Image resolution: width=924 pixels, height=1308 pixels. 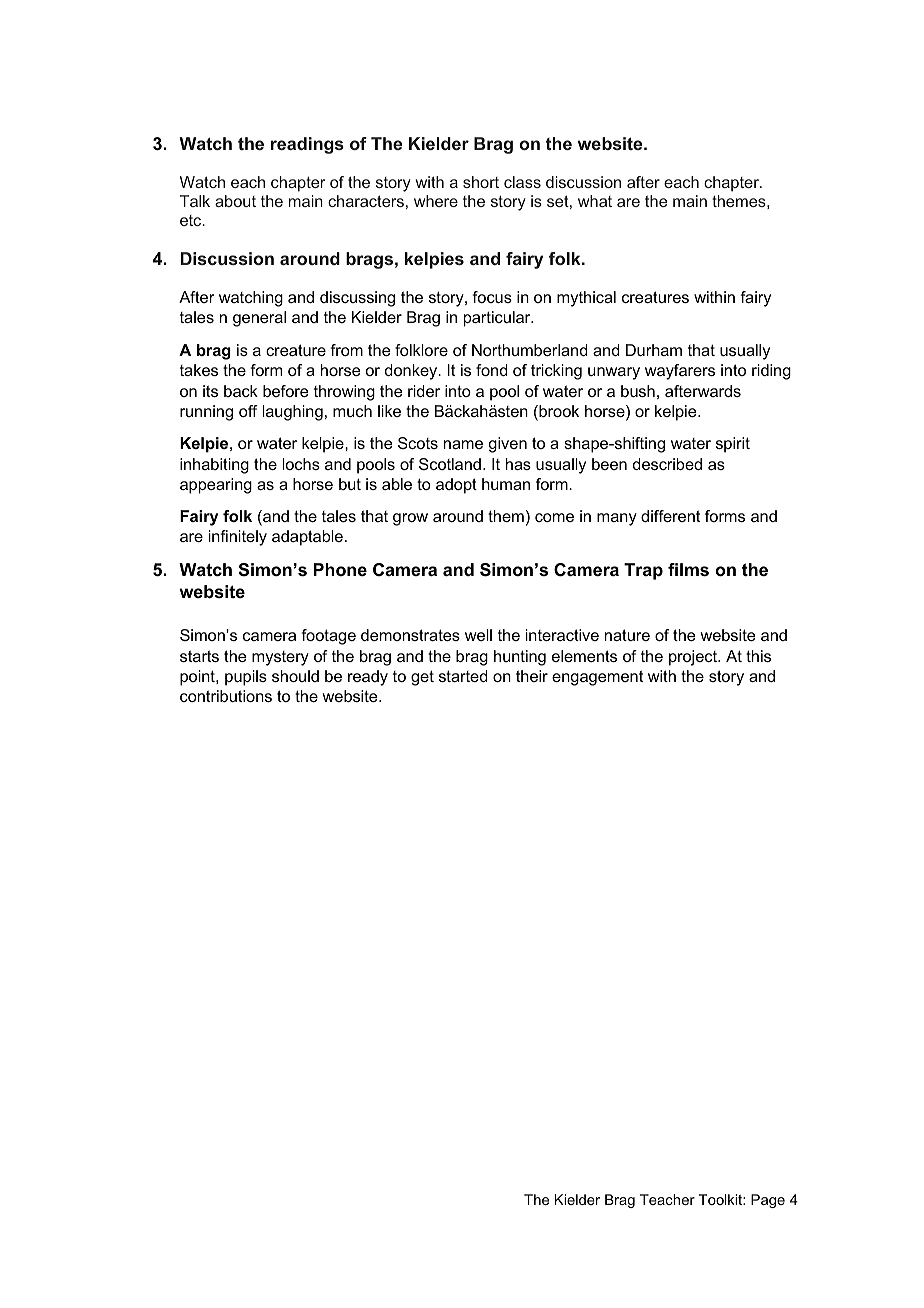 I want to click on should, so click(x=295, y=676).
